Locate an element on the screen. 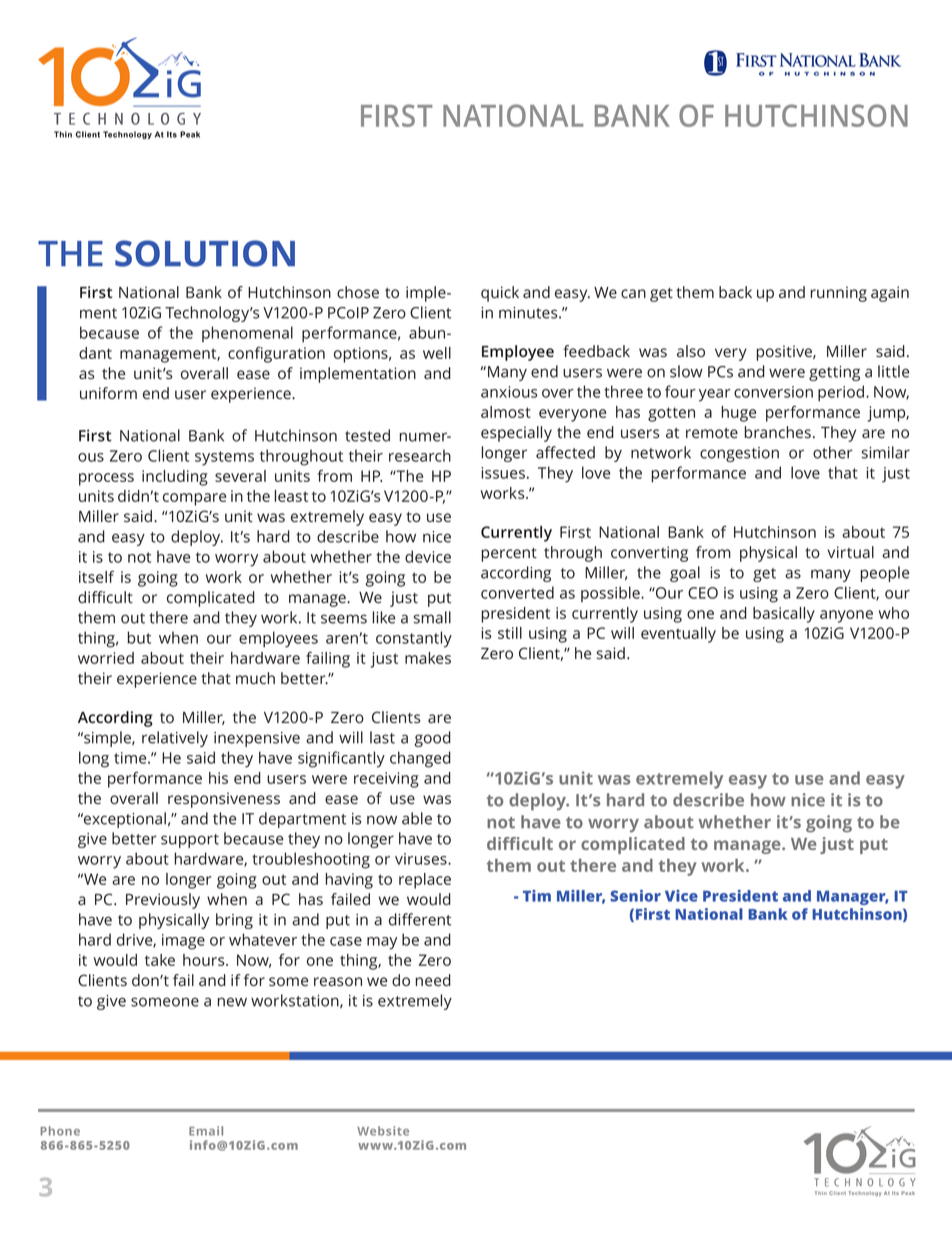  makes is located at coordinates (428, 658).
